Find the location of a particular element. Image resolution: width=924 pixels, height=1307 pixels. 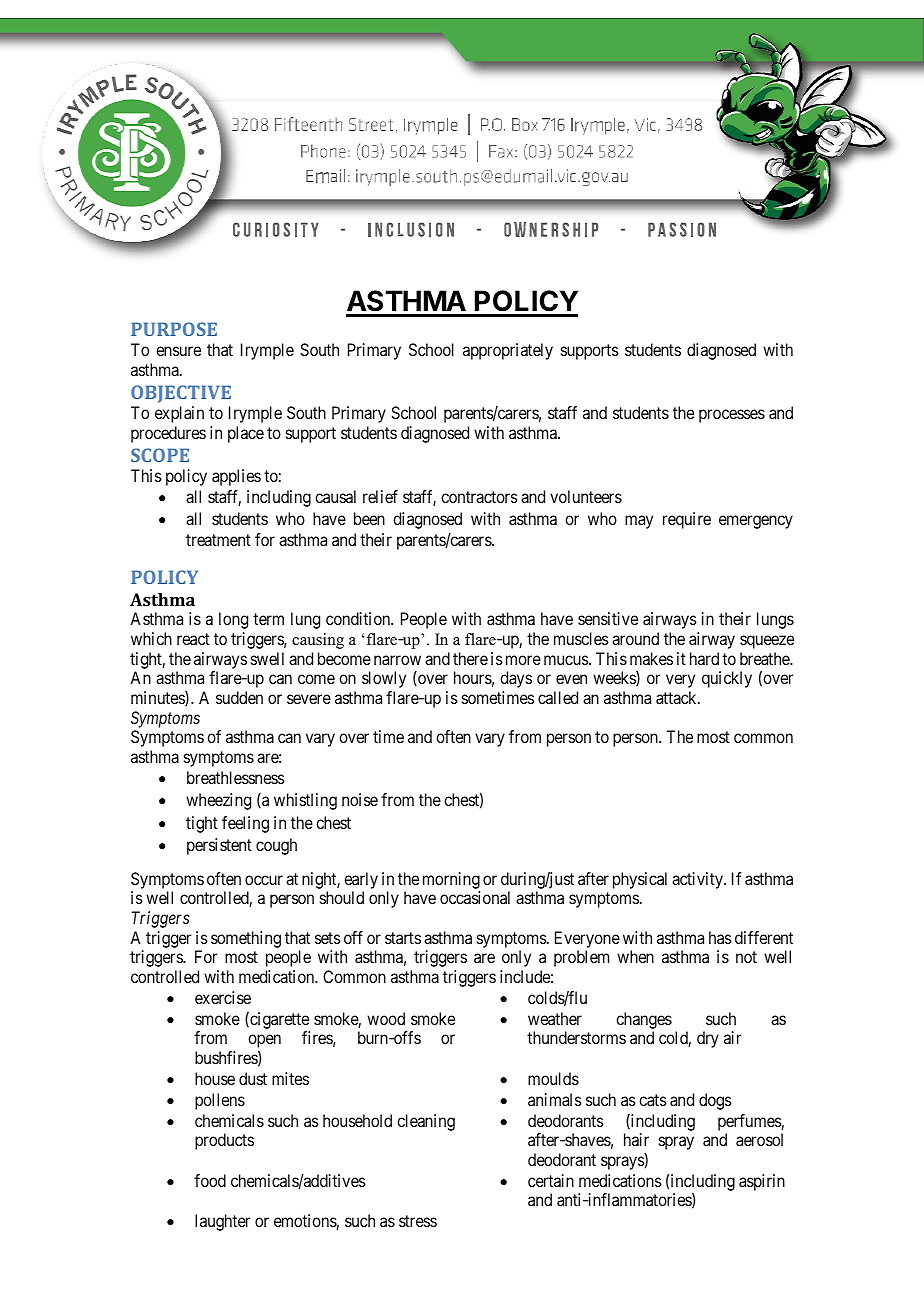

breathlessness is located at coordinates (236, 777).
